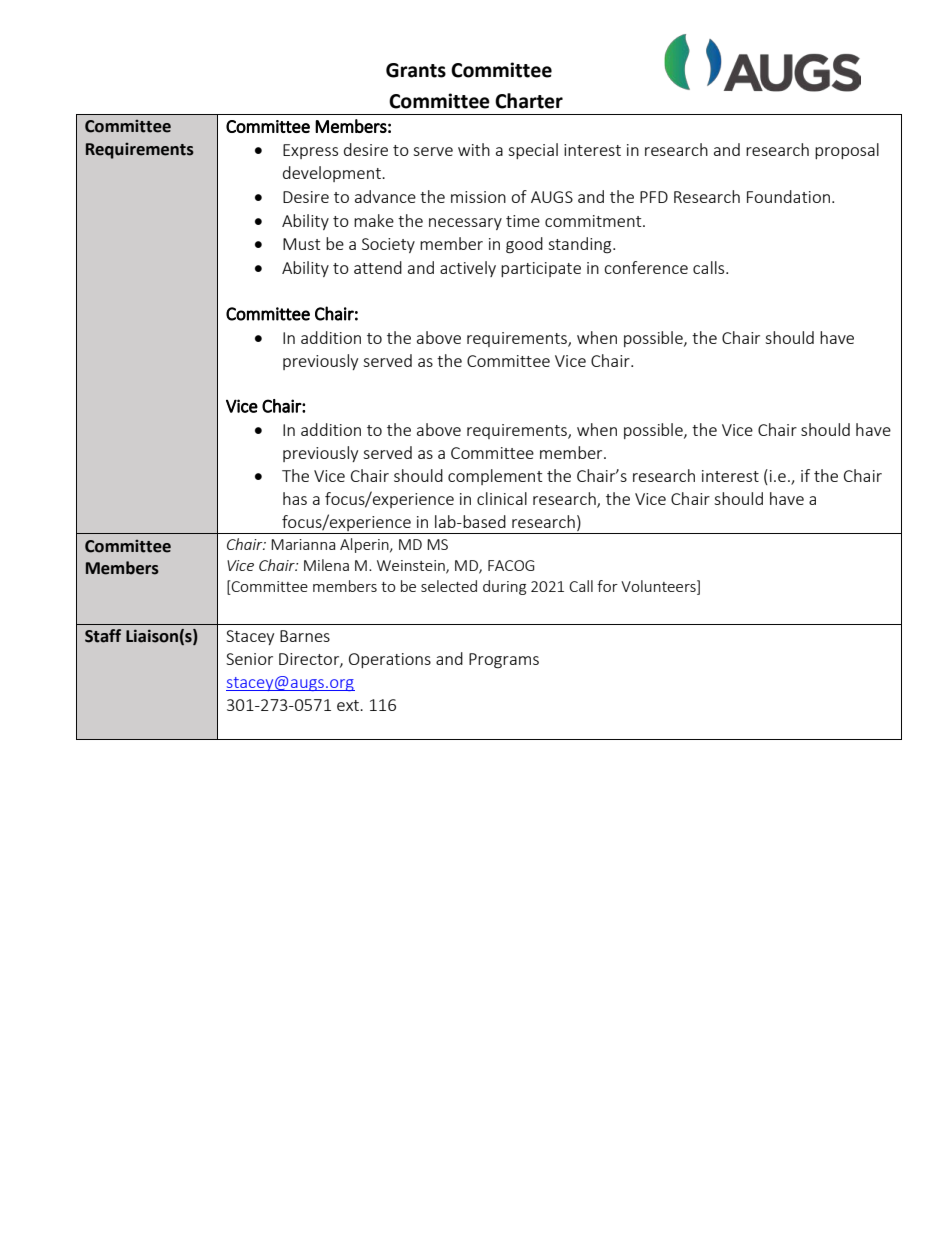 The image size is (952, 1233). I want to click on complement, so click(495, 477).
